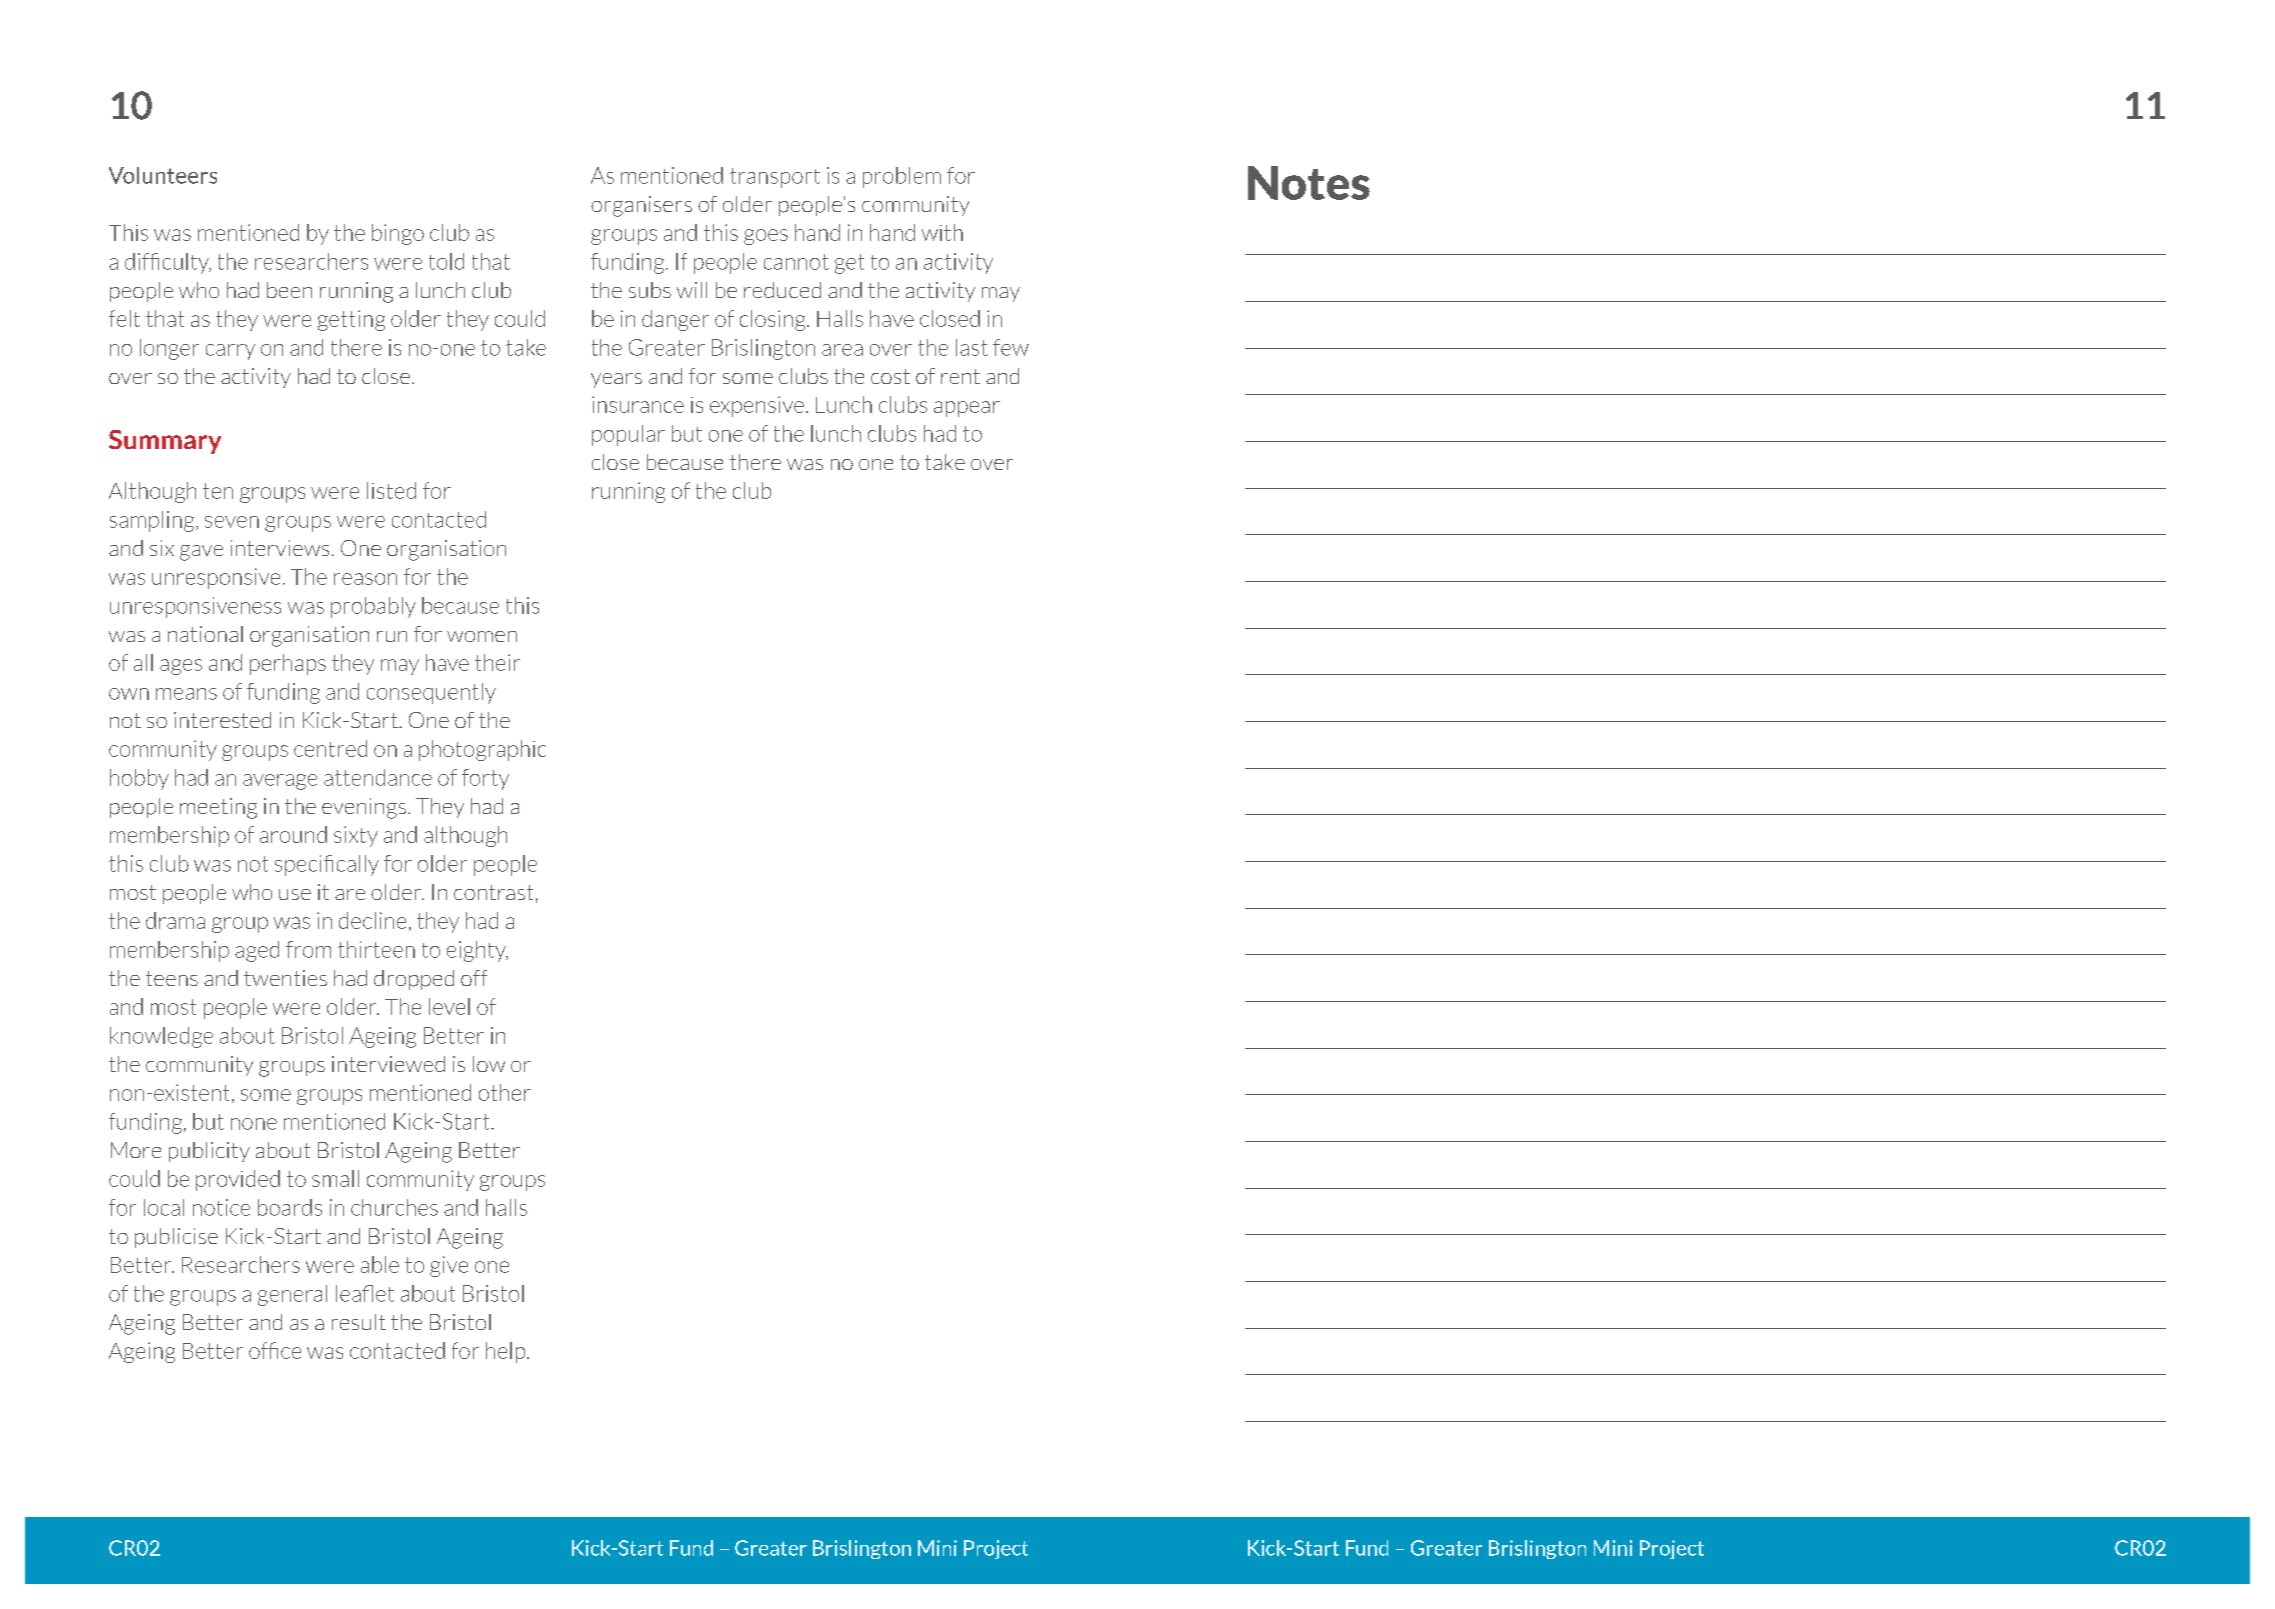 This screenshot has height=1609, width=2275. I want to click on low, so click(489, 1064).
